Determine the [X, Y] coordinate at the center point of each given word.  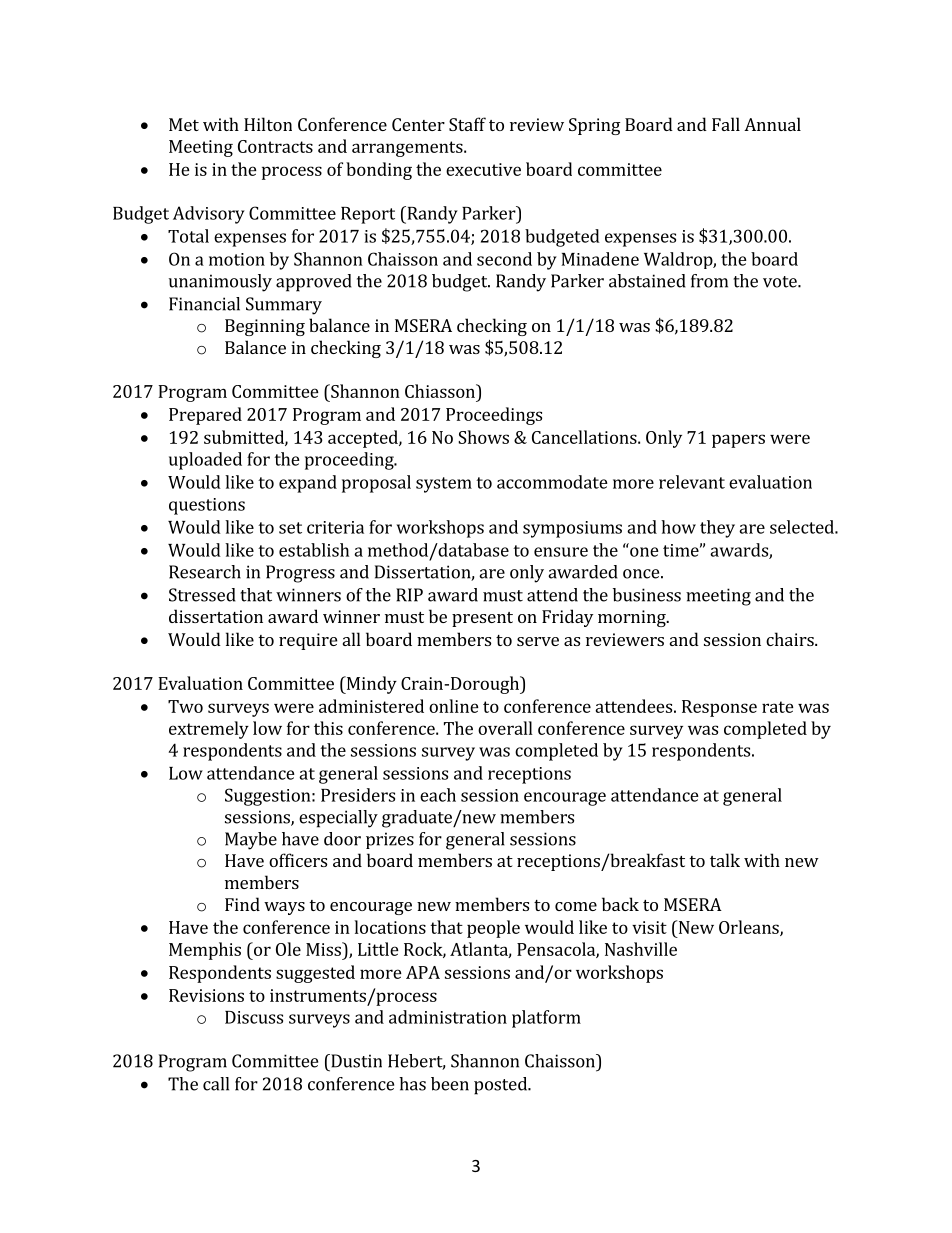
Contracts [275, 146]
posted [501, 1086]
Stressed [202, 595]
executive [483, 169]
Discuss [254, 1017]
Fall [726, 124]
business [647, 595]
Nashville [641, 949]
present [482, 619]
